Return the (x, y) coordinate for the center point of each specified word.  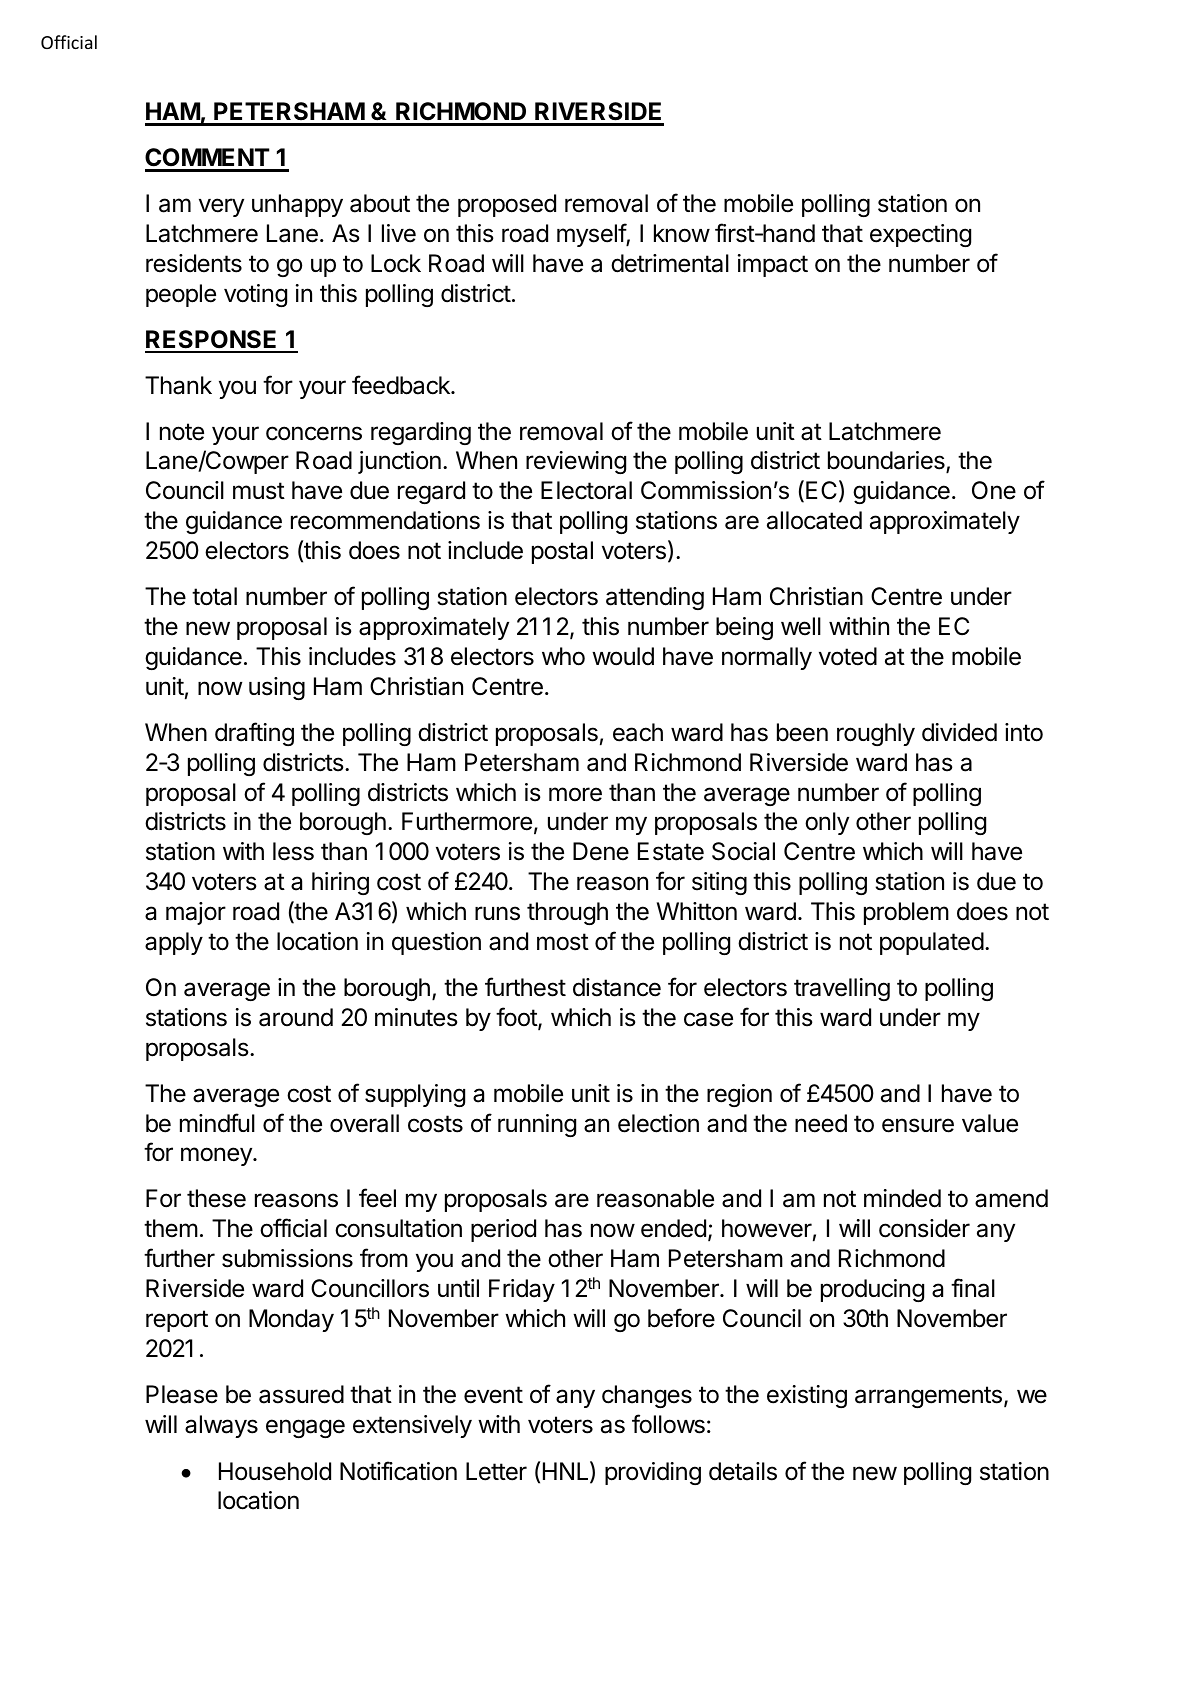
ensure (918, 1125)
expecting (920, 235)
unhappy (297, 205)
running (537, 1125)
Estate (671, 851)
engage (305, 1428)
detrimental (670, 263)
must (259, 491)
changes (647, 1396)
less (293, 851)
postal (562, 552)
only (827, 823)
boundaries (887, 462)
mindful (217, 1123)
